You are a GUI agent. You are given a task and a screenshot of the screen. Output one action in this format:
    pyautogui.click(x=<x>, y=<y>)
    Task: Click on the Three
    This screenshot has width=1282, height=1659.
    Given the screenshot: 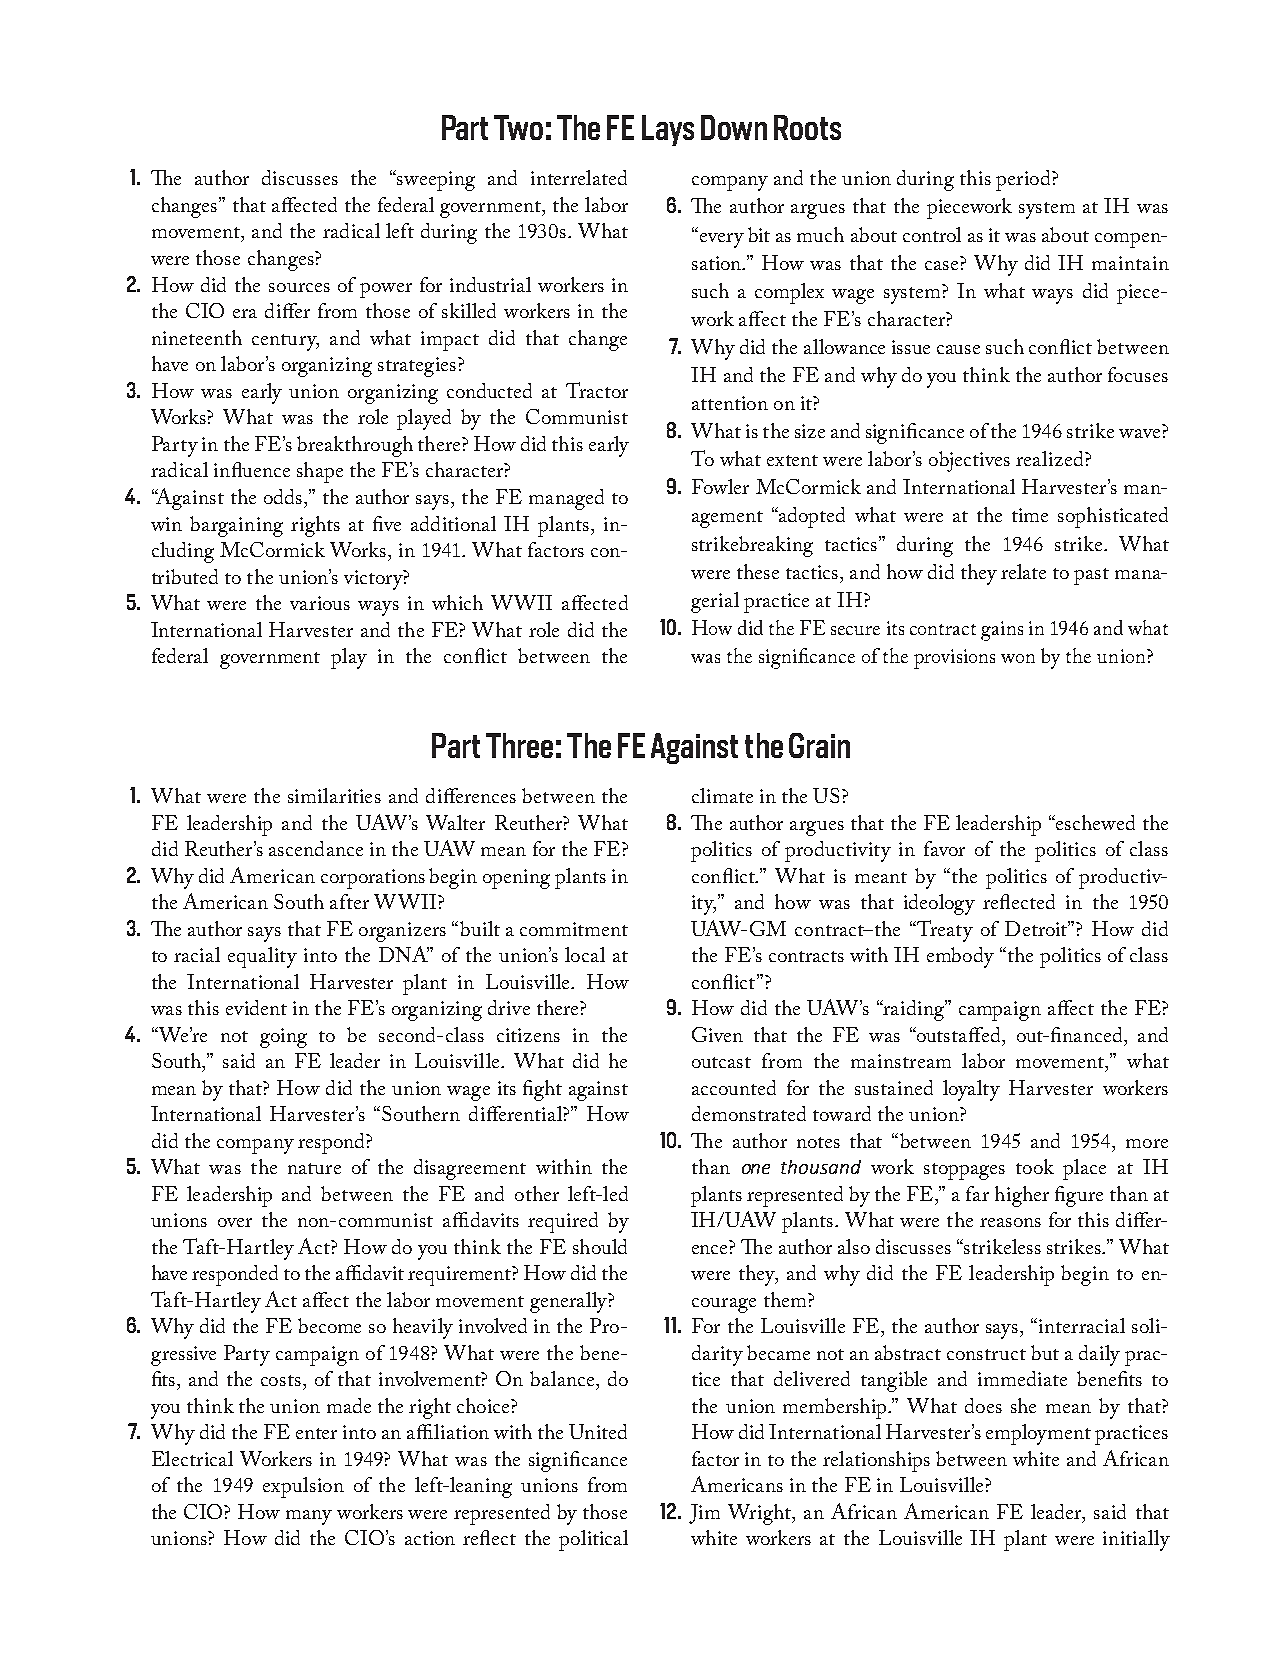 What is the action you would take?
    pyautogui.click(x=519, y=745)
